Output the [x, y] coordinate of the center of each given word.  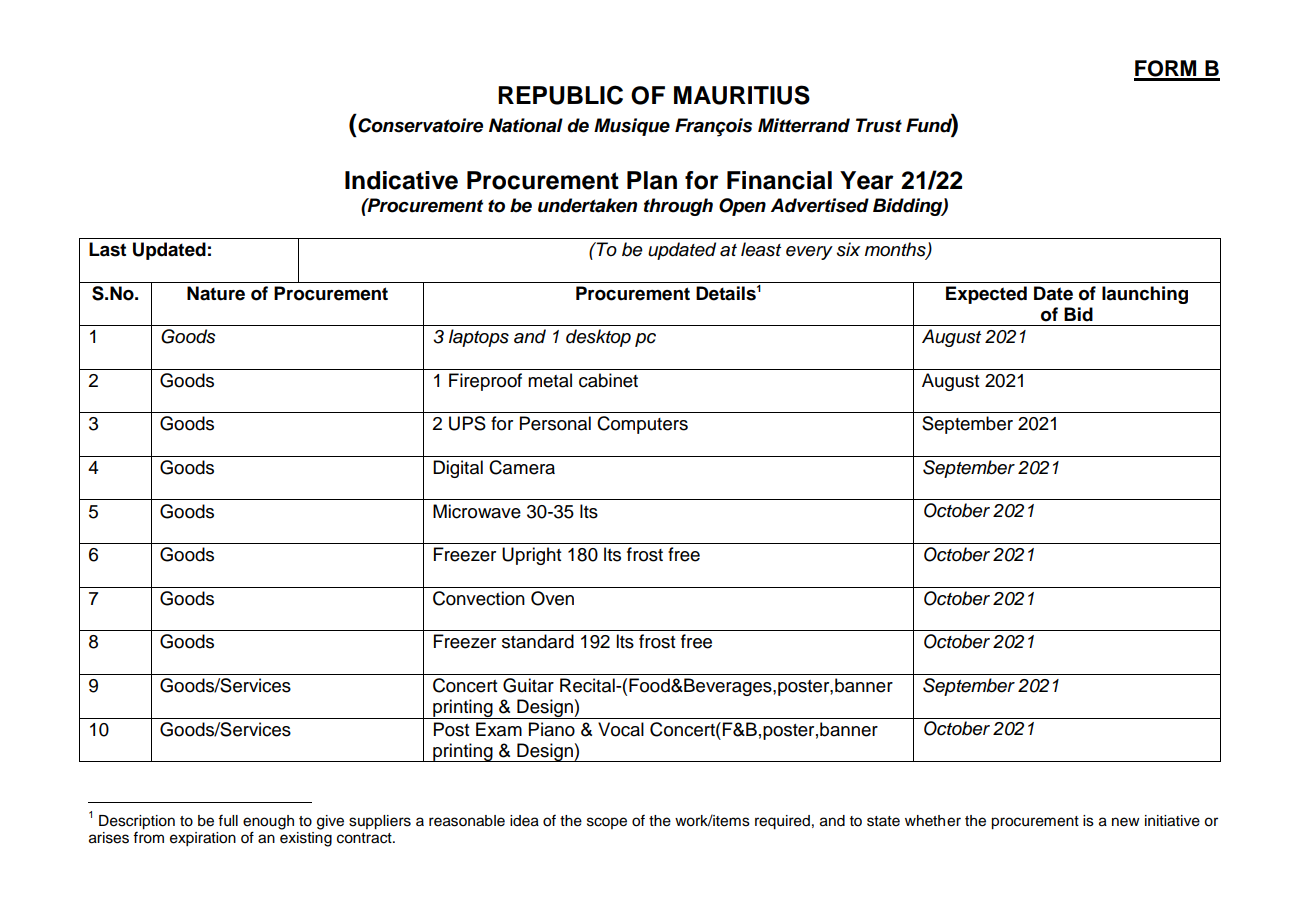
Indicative [401, 180]
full [228, 821]
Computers [642, 425]
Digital [458, 469]
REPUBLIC [560, 95]
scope [607, 823]
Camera [522, 467]
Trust [879, 125]
